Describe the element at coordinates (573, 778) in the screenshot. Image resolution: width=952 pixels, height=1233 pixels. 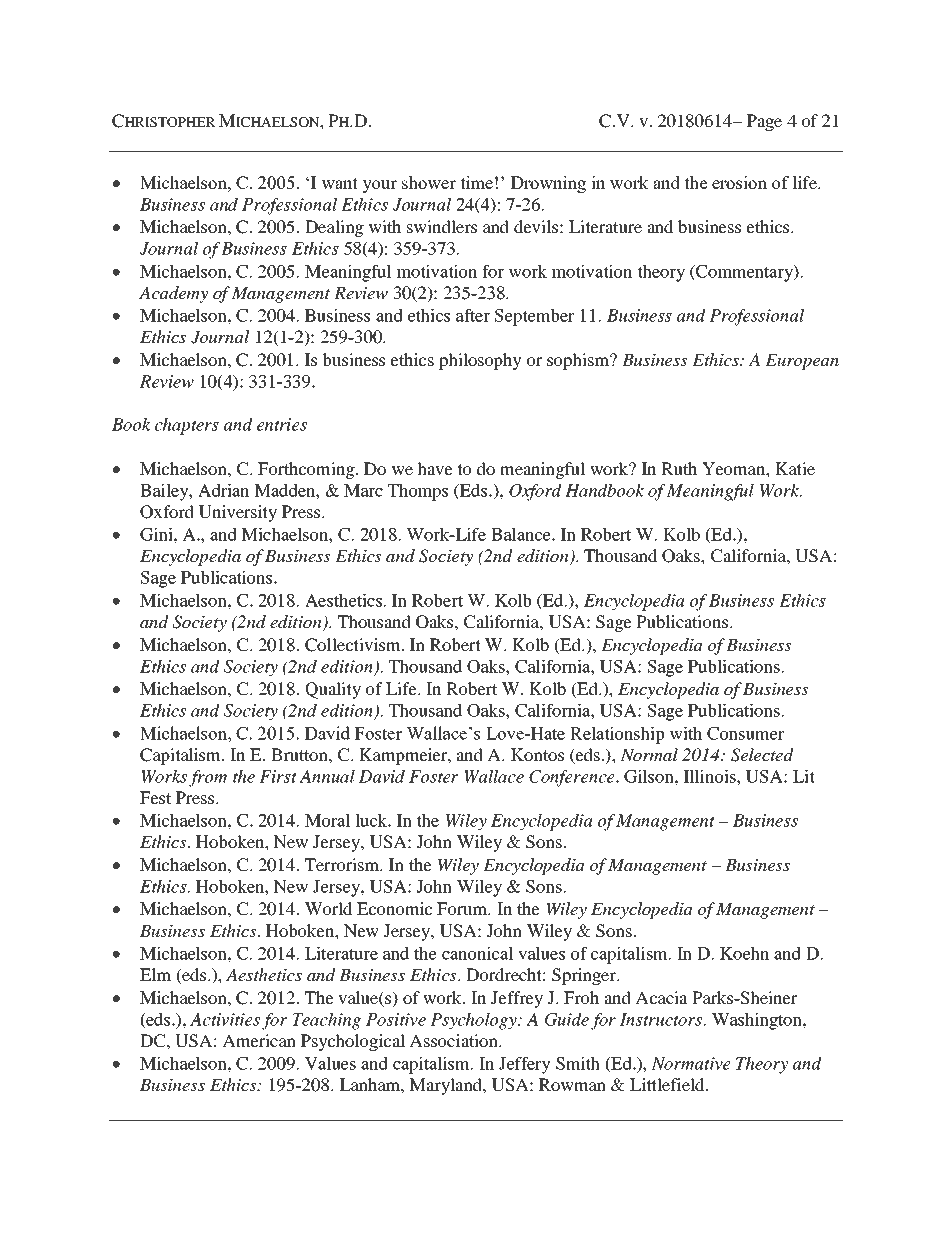
I see `Conference` at that location.
